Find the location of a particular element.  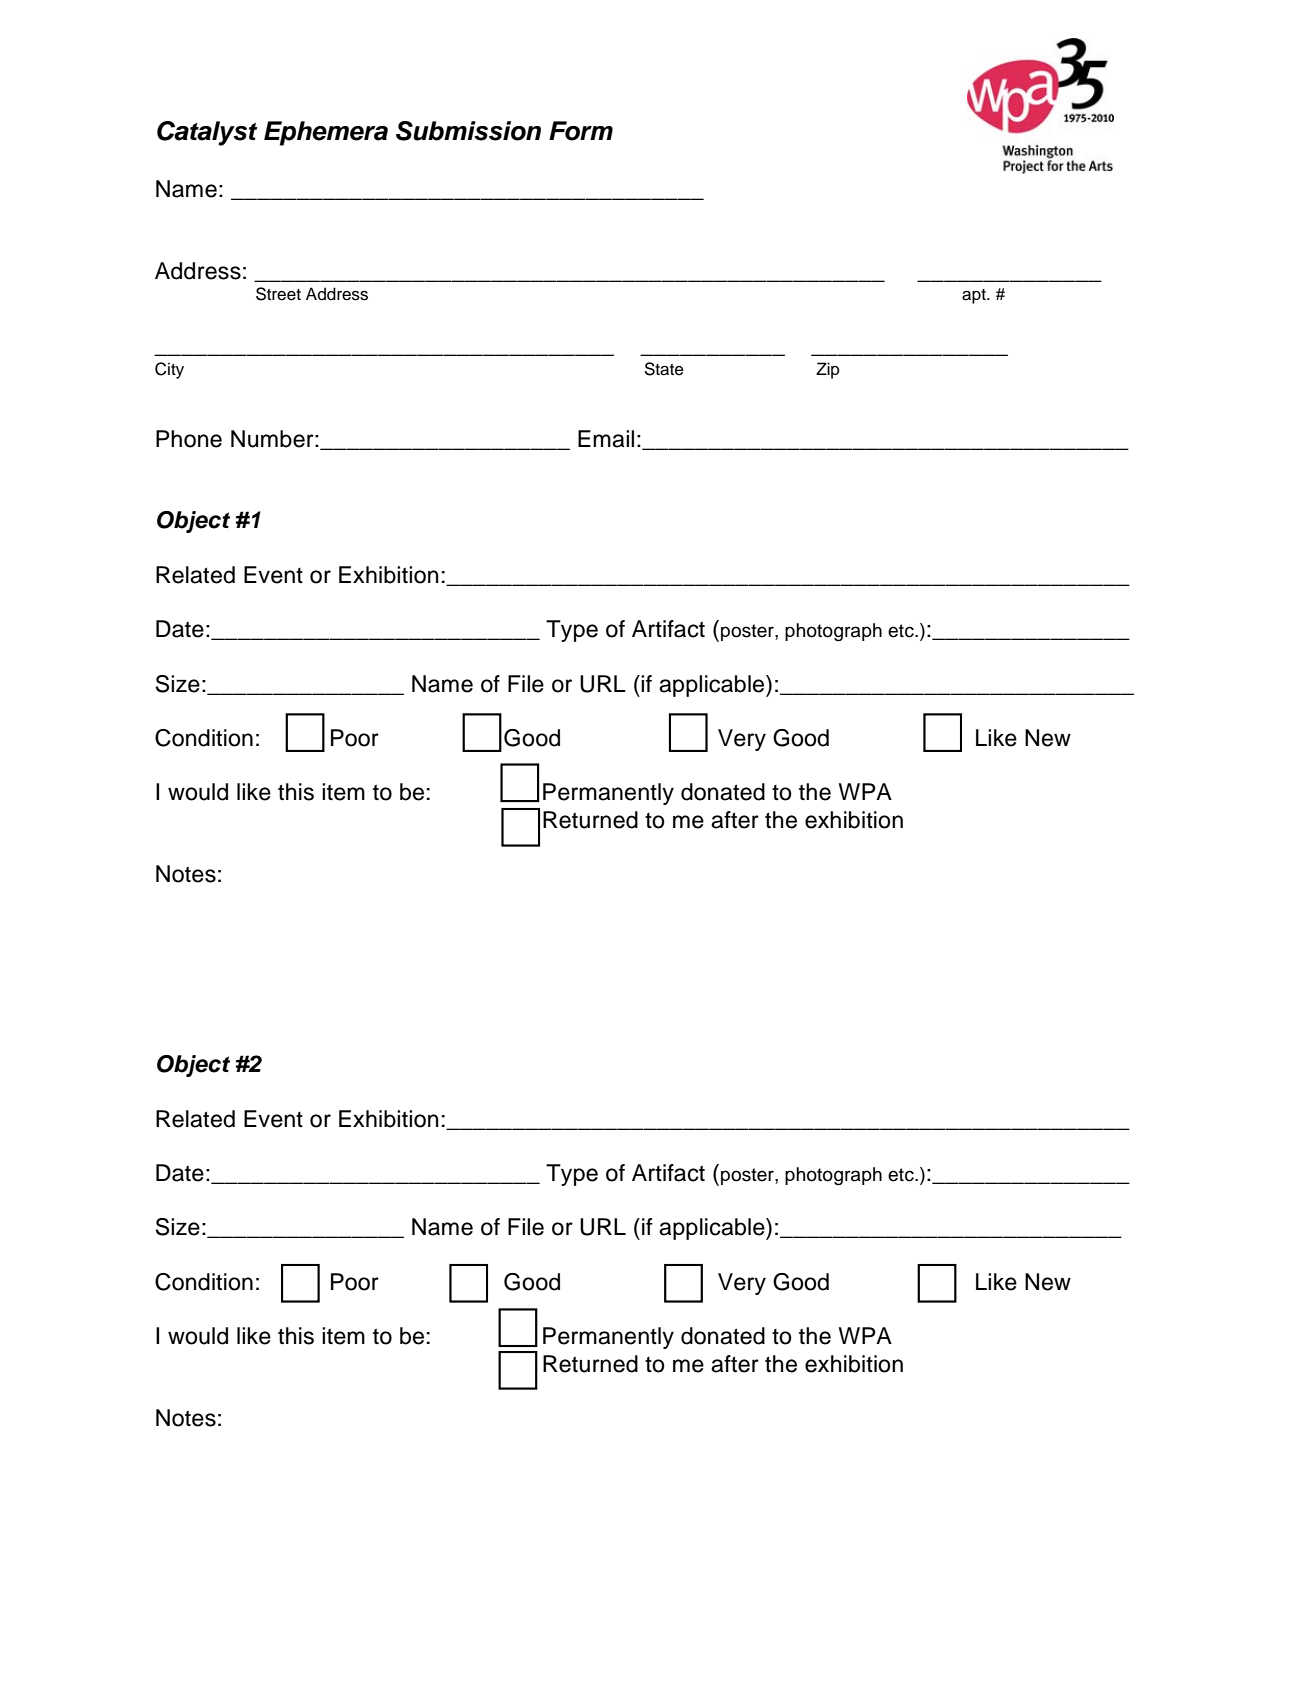

Zip is located at coordinates (828, 370).
